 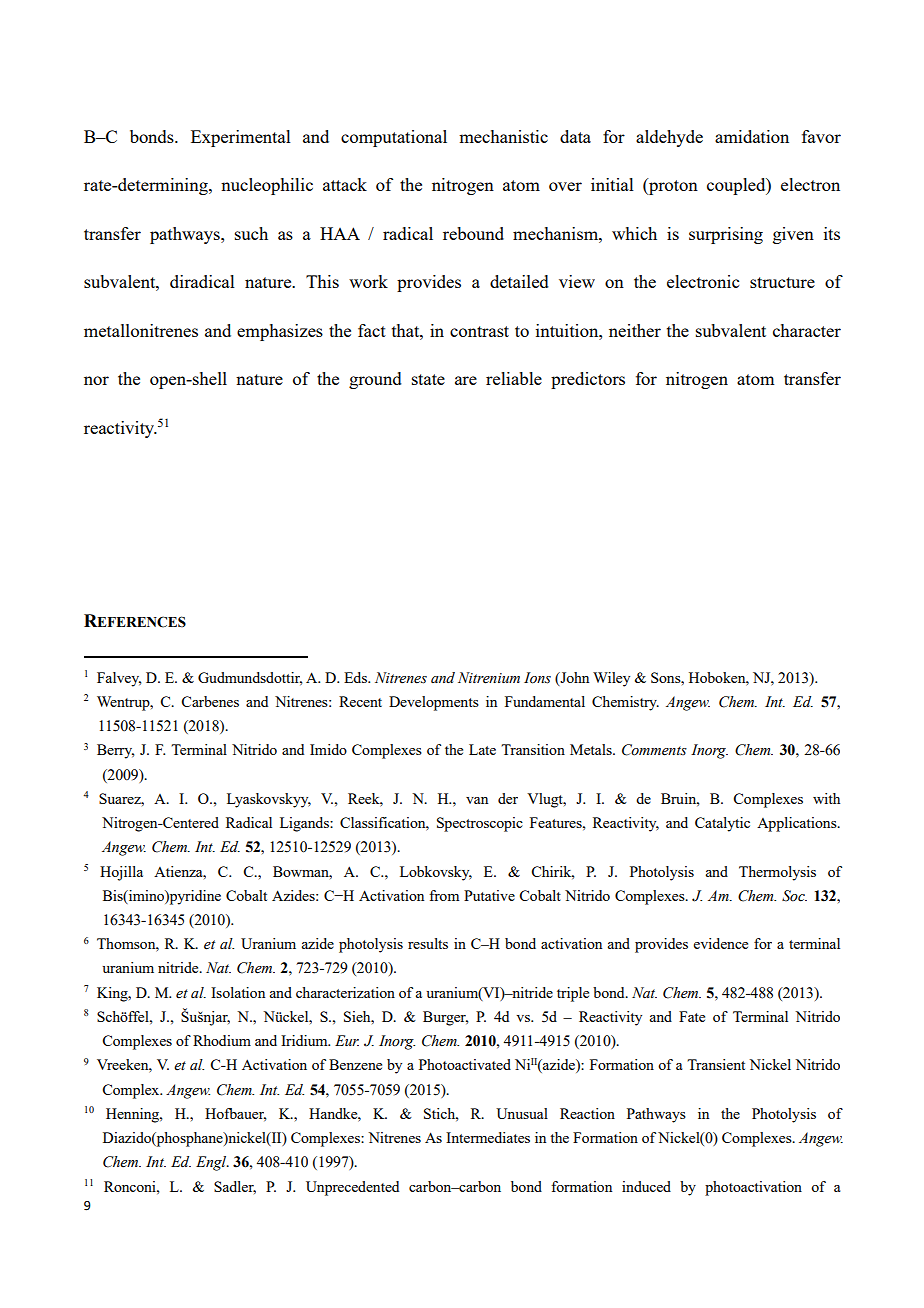 What do you see at coordinates (503, 136) in the image?
I see `mechanistic` at bounding box center [503, 136].
